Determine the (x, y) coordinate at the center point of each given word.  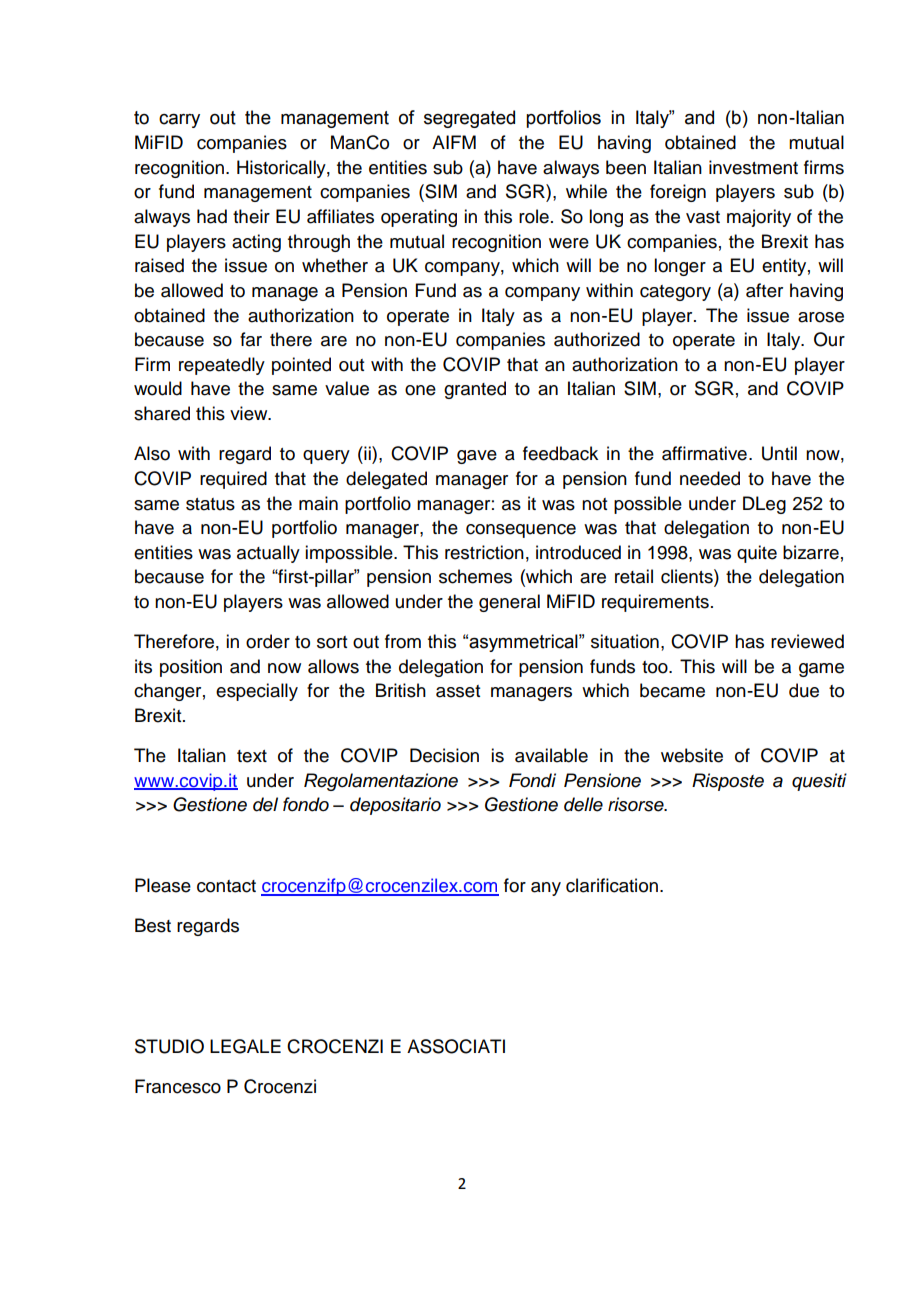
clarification (612, 885)
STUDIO (169, 1046)
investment (753, 167)
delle (583, 804)
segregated (469, 119)
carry (179, 120)
